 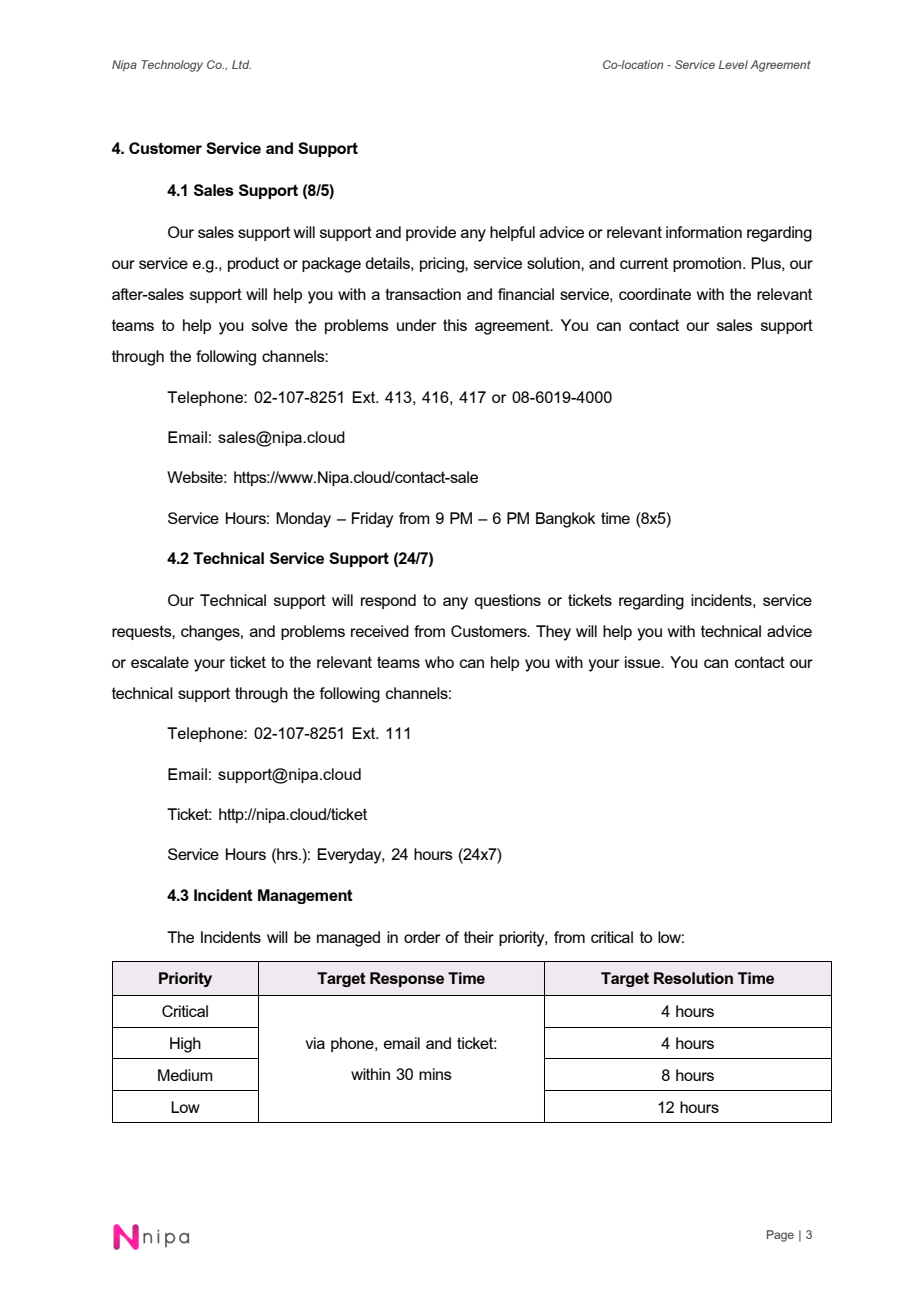 I want to click on Page, so click(x=780, y=1236).
